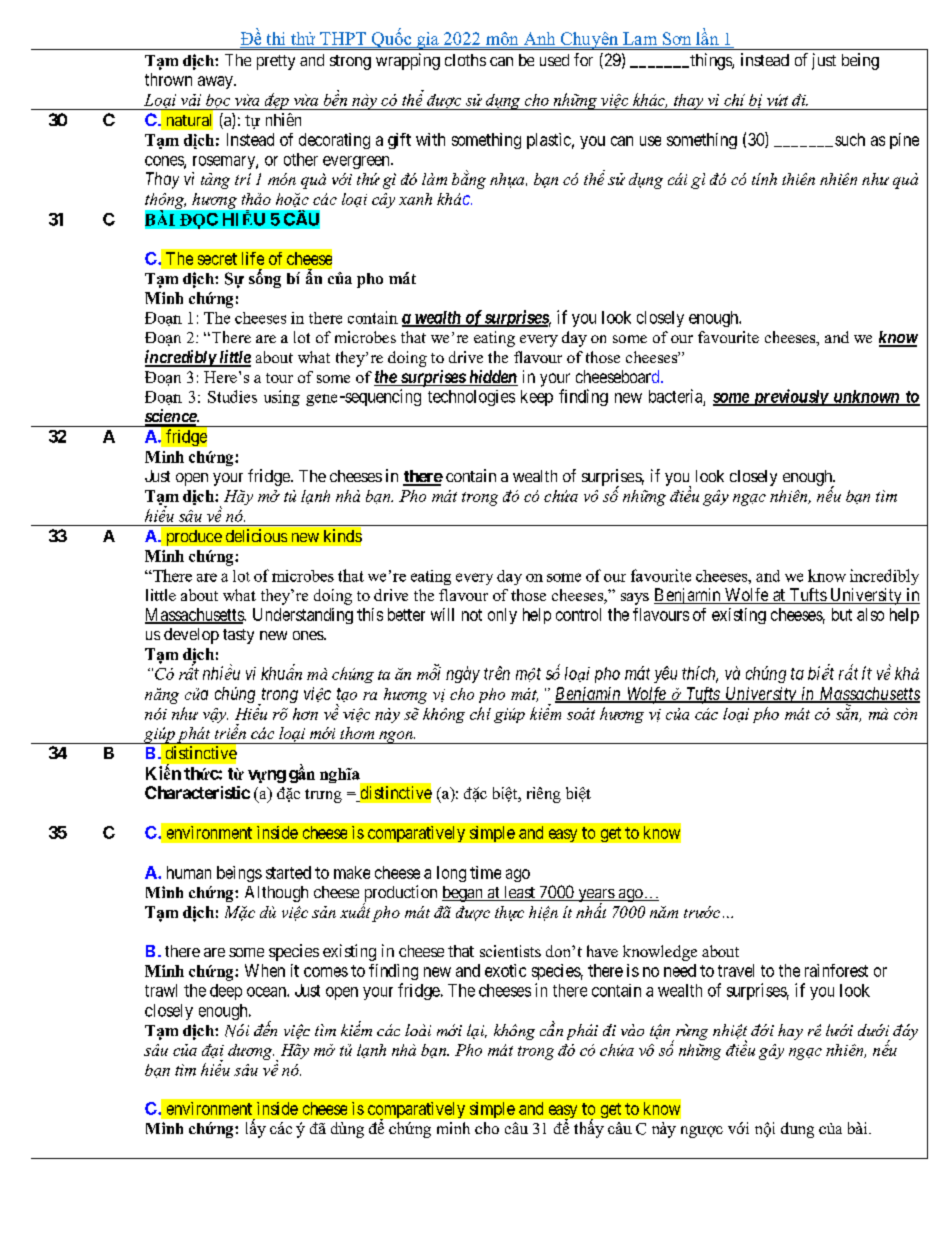 This screenshot has width=952, height=1233. I want to click on deep, so click(226, 992).
